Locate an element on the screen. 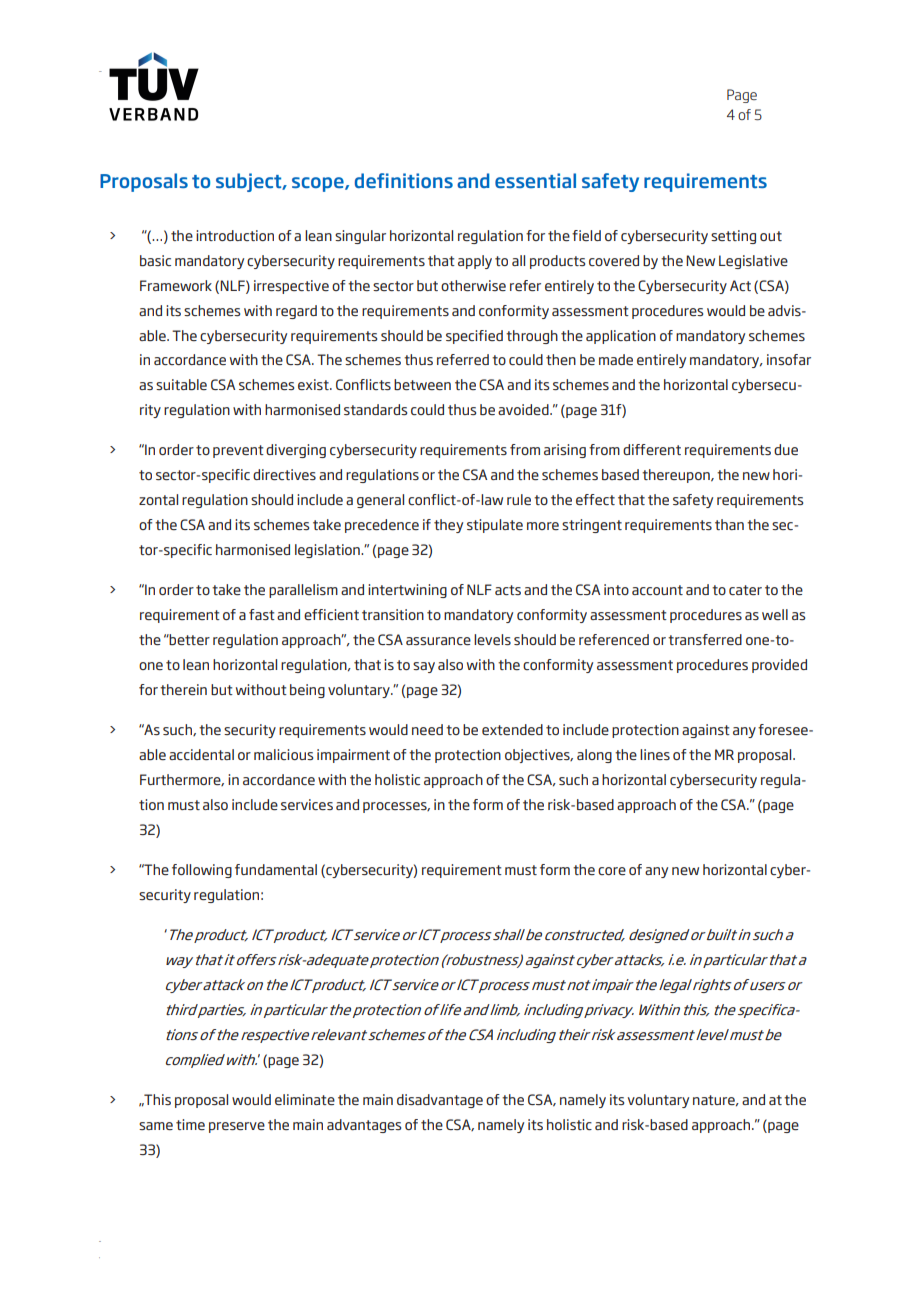 This screenshot has height=1308, width=924. extended is located at coordinates (512, 729).
